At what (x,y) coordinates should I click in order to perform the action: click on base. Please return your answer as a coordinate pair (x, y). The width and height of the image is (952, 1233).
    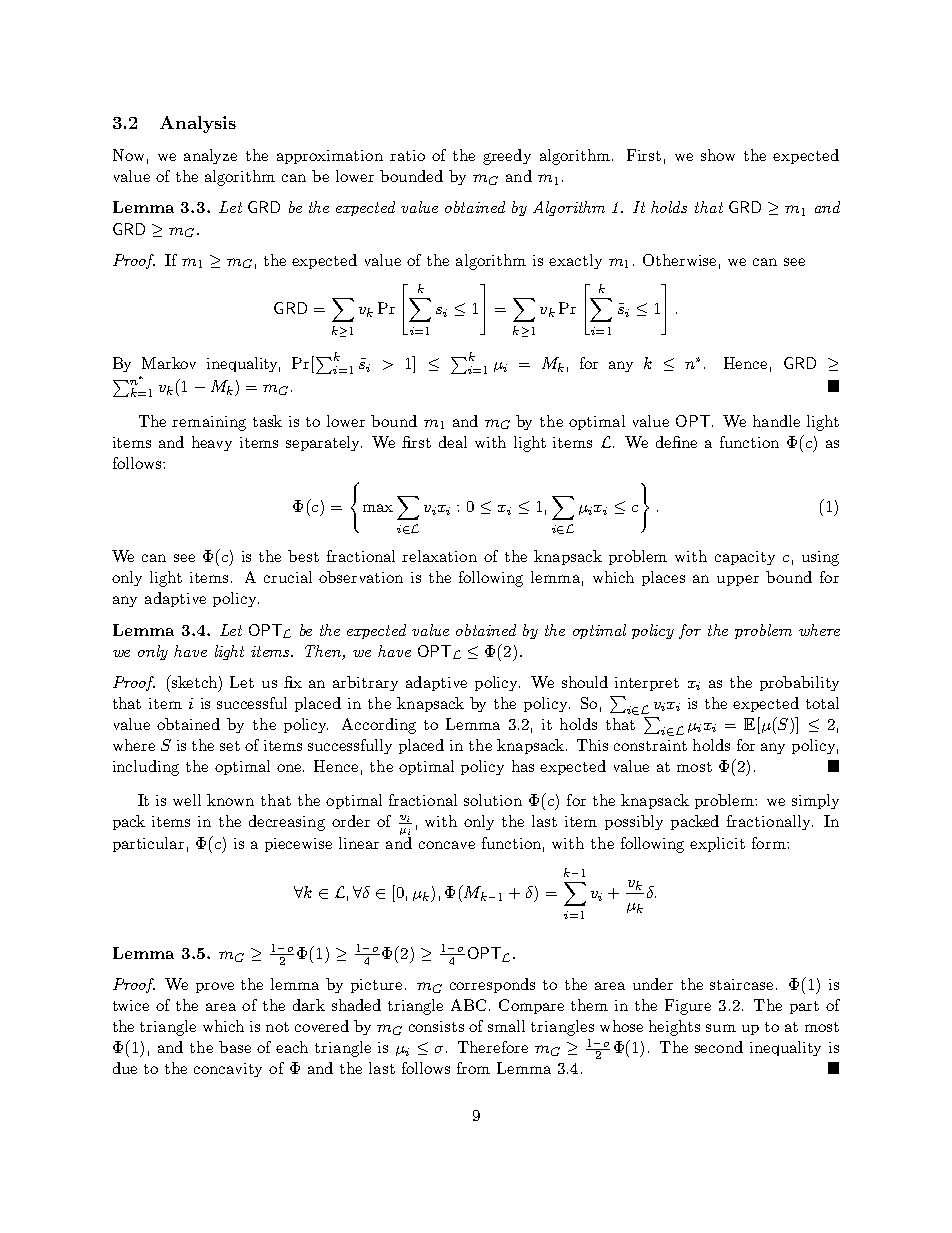
    Looking at the image, I should click on (235, 1047).
